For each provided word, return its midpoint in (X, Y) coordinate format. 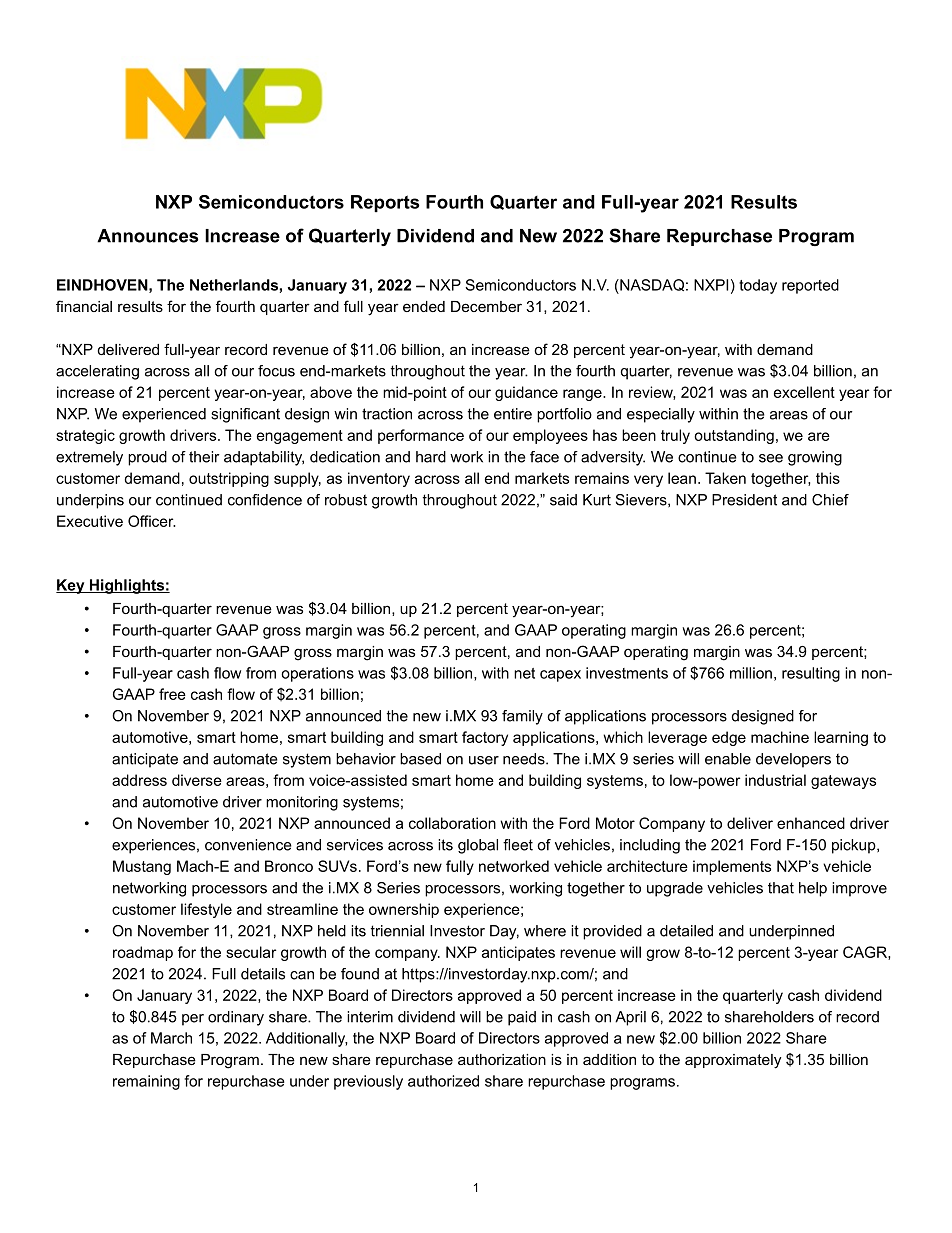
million (751, 673)
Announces (148, 236)
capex (560, 676)
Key (71, 586)
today (758, 286)
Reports (385, 203)
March (171, 1038)
